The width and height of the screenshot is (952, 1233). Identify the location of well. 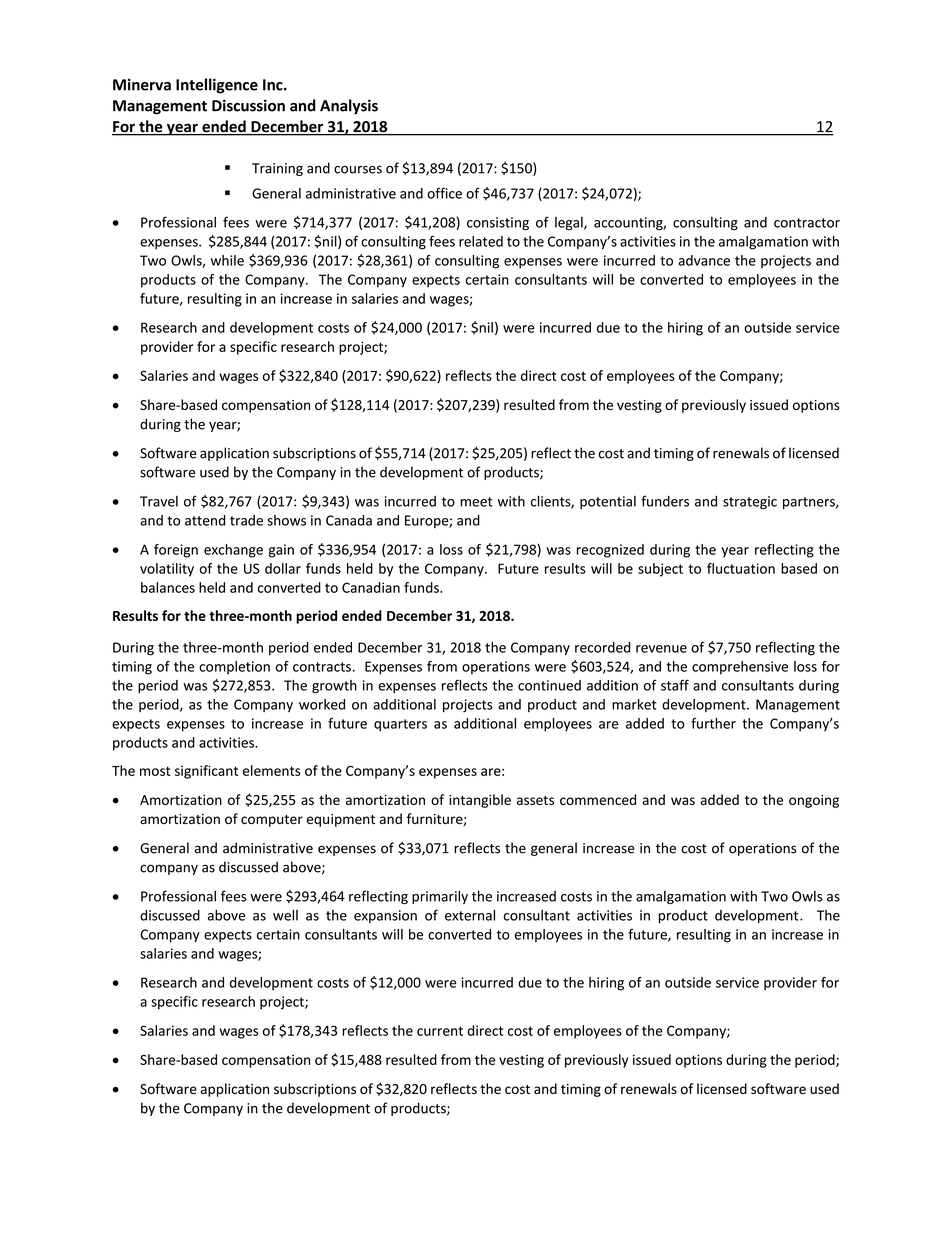
(285, 915).
